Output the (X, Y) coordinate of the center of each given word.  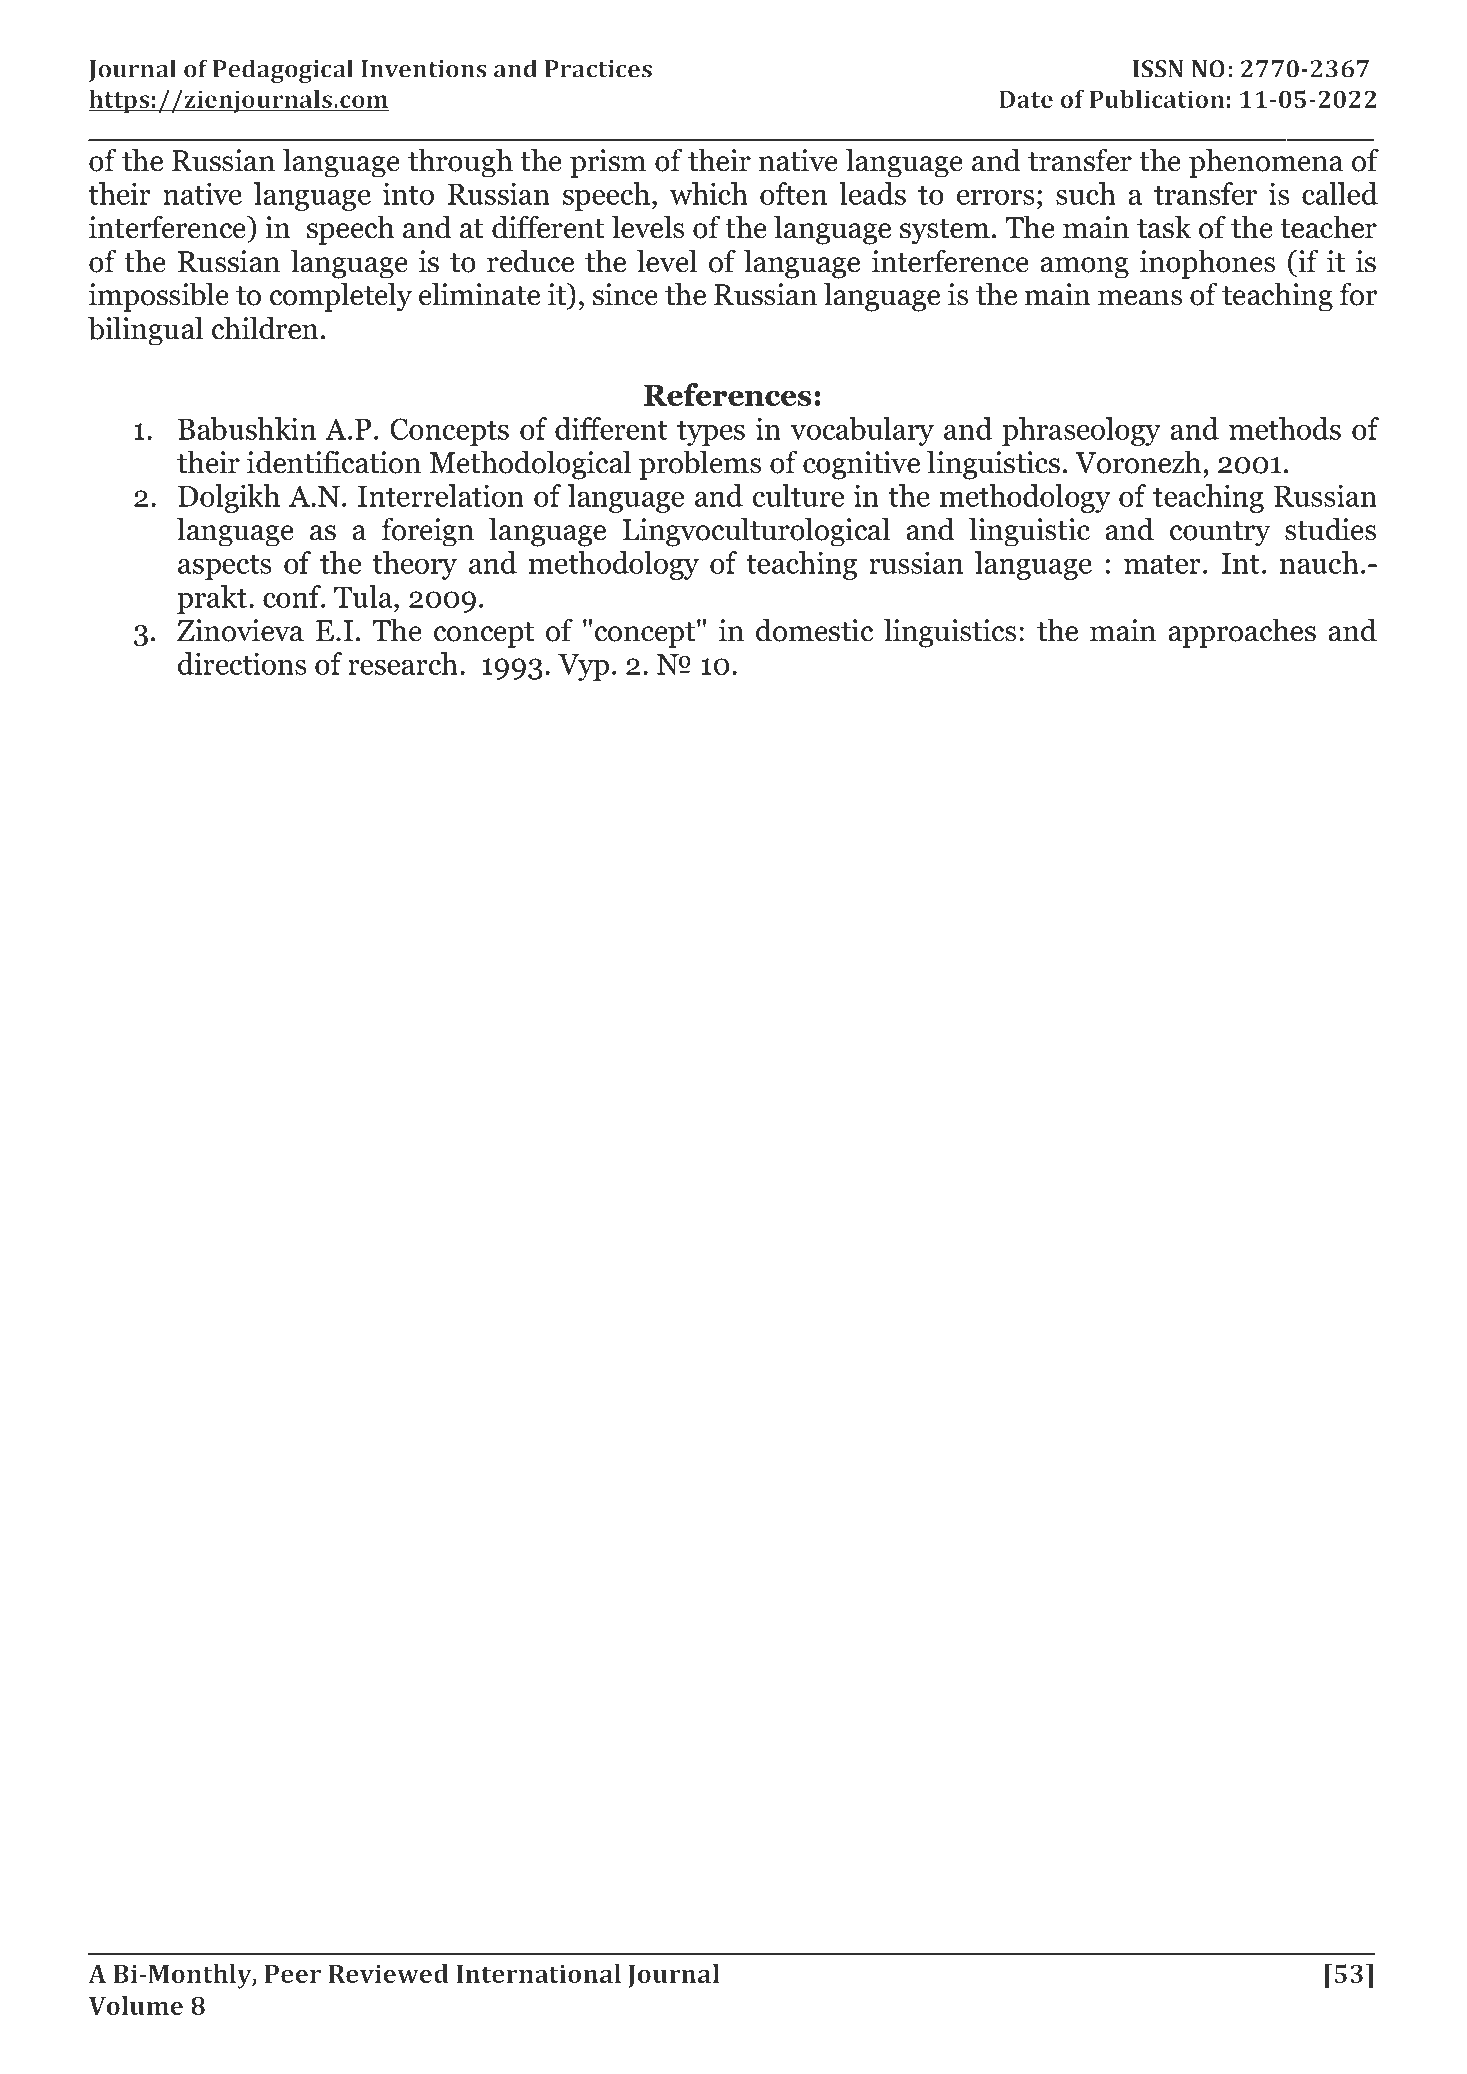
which (709, 193)
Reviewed (389, 1973)
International (538, 1973)
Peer (293, 1974)
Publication (1157, 99)
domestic (814, 630)
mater (1162, 564)
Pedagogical (283, 71)
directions (242, 663)
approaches (1242, 633)
